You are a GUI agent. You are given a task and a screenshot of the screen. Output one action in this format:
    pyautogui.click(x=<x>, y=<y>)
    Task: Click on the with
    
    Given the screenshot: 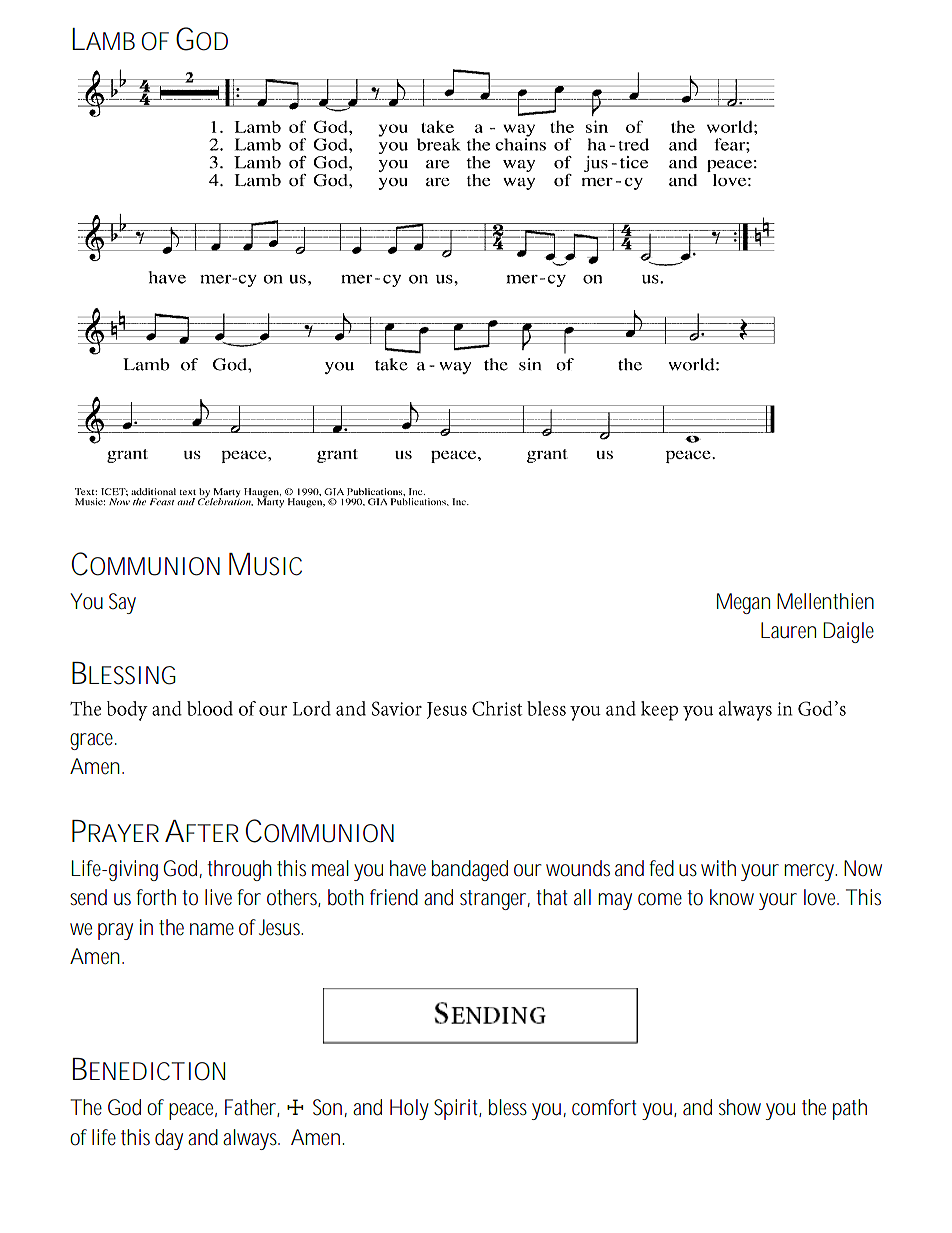 What is the action you would take?
    pyautogui.click(x=718, y=868)
